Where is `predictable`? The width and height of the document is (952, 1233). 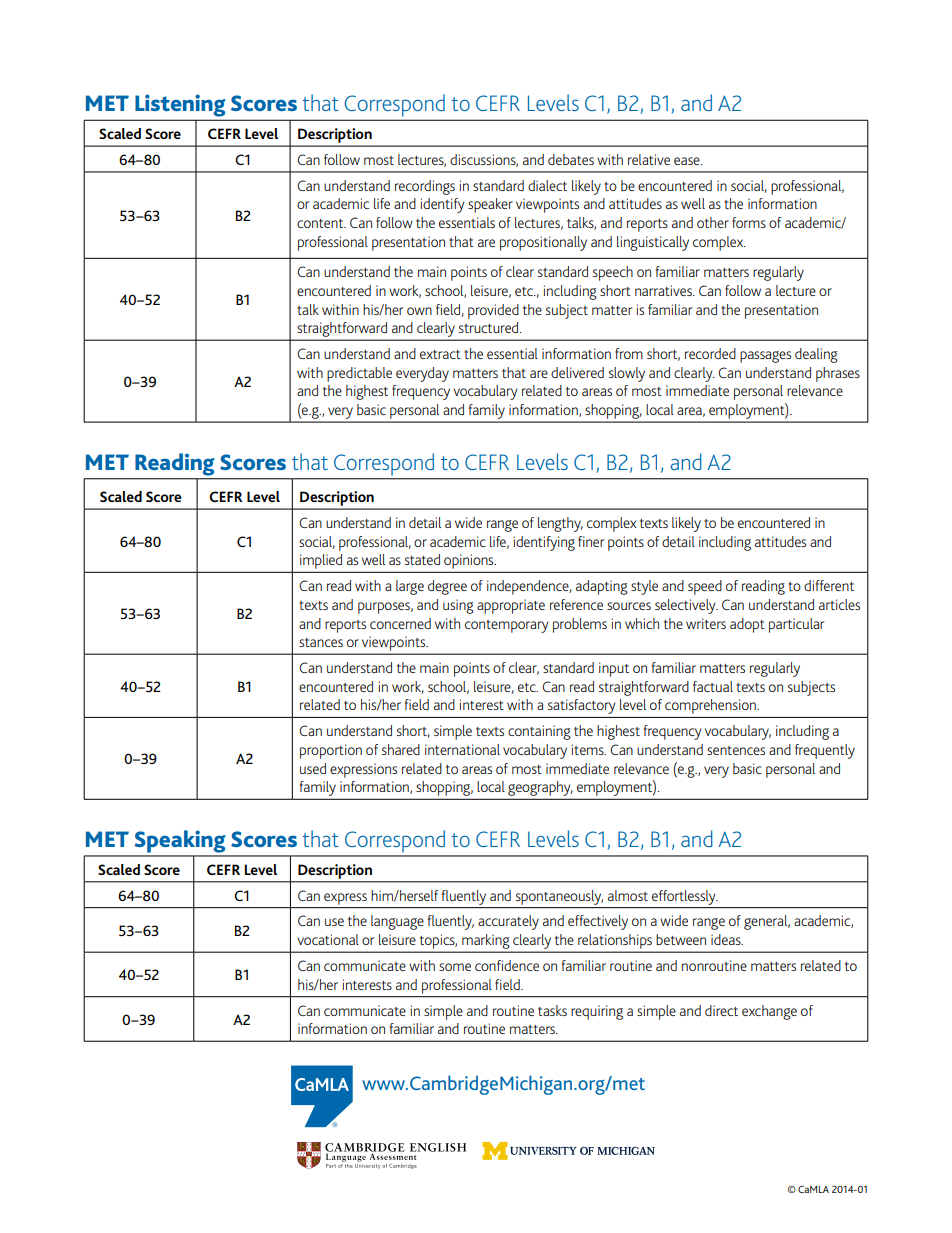
predictable is located at coordinates (359, 374).
